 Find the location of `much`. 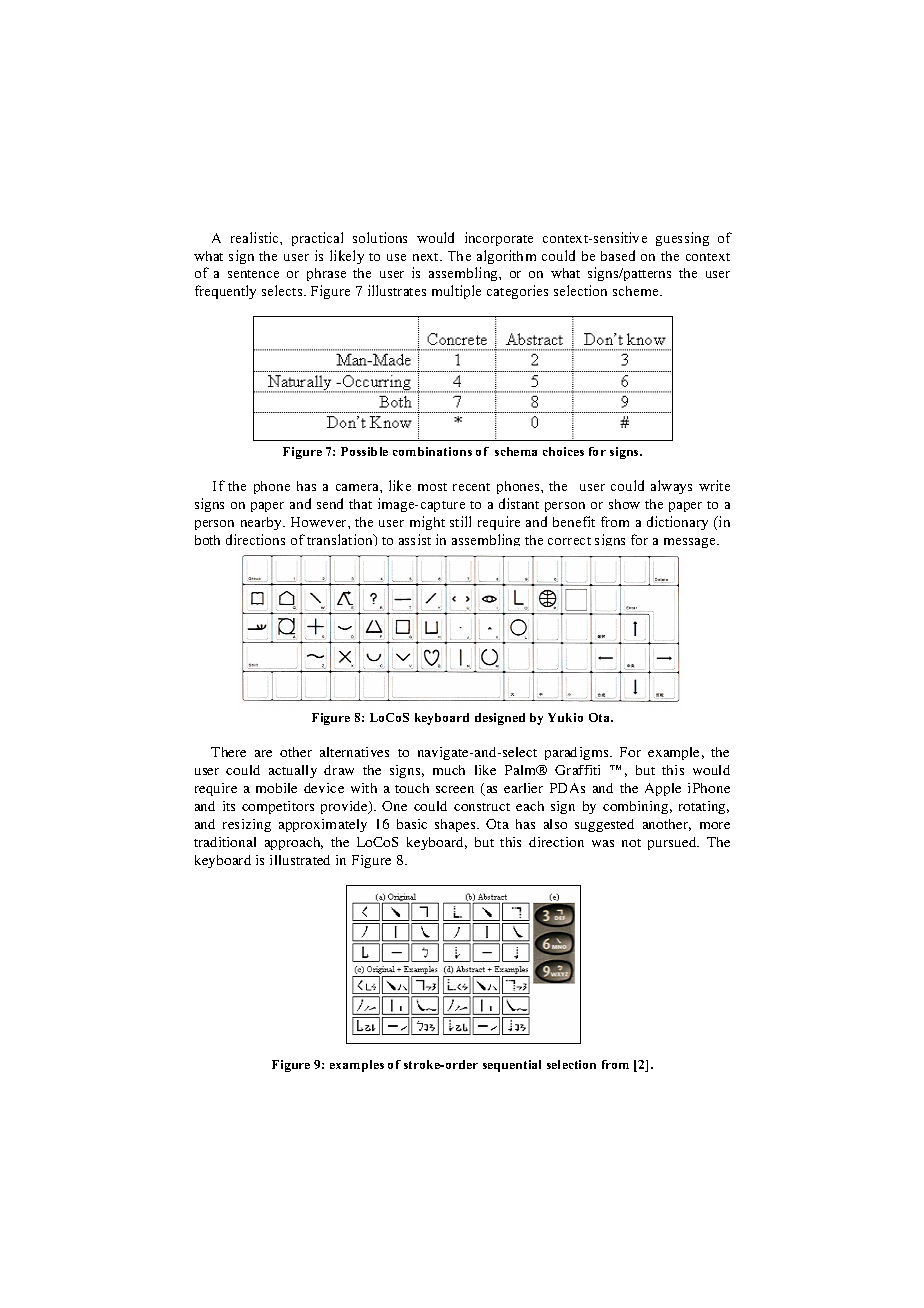

much is located at coordinates (449, 770).
